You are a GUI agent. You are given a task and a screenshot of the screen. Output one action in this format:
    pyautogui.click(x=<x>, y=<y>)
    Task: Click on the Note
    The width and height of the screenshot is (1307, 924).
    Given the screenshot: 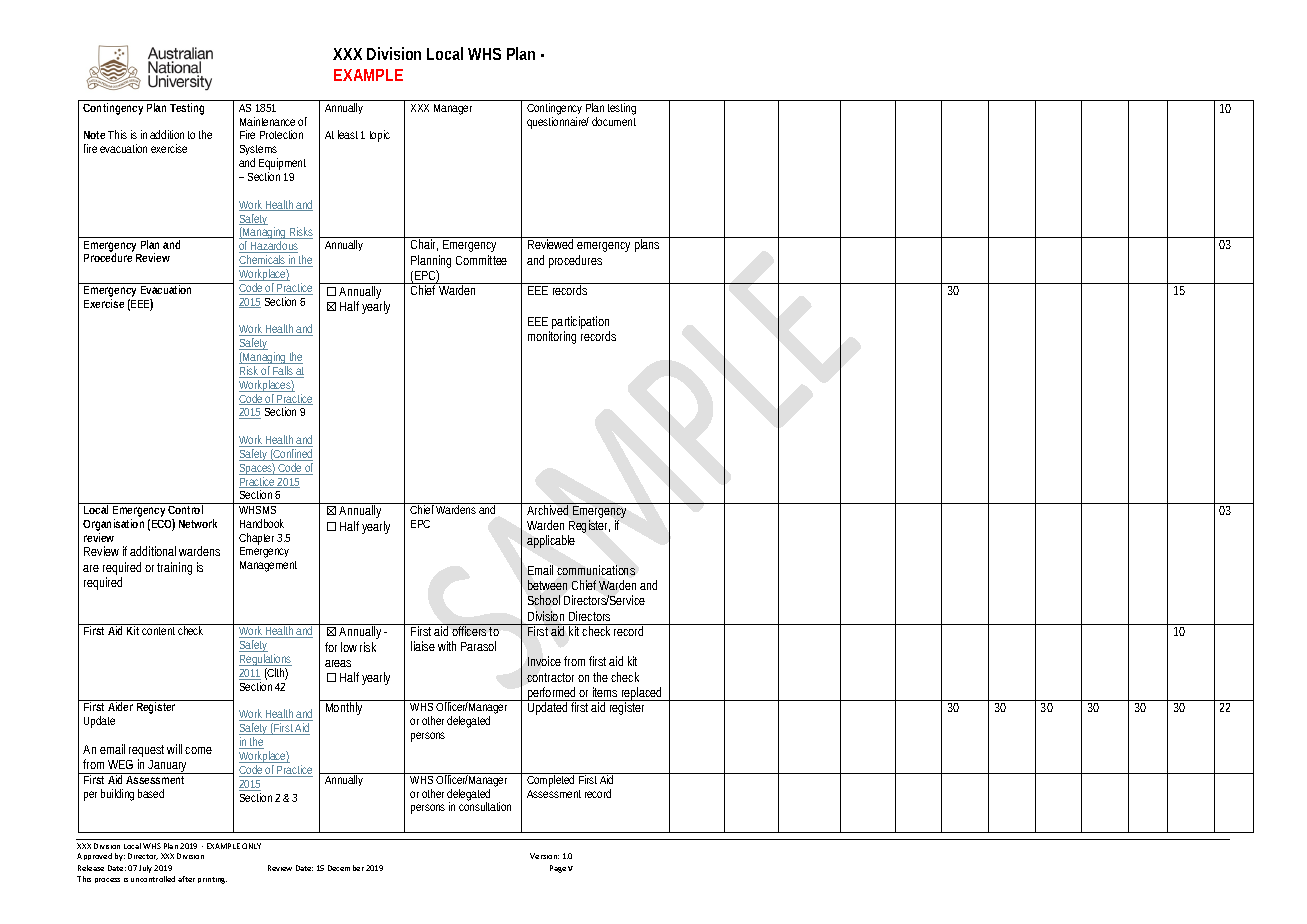 What is the action you would take?
    pyautogui.click(x=94, y=135)
